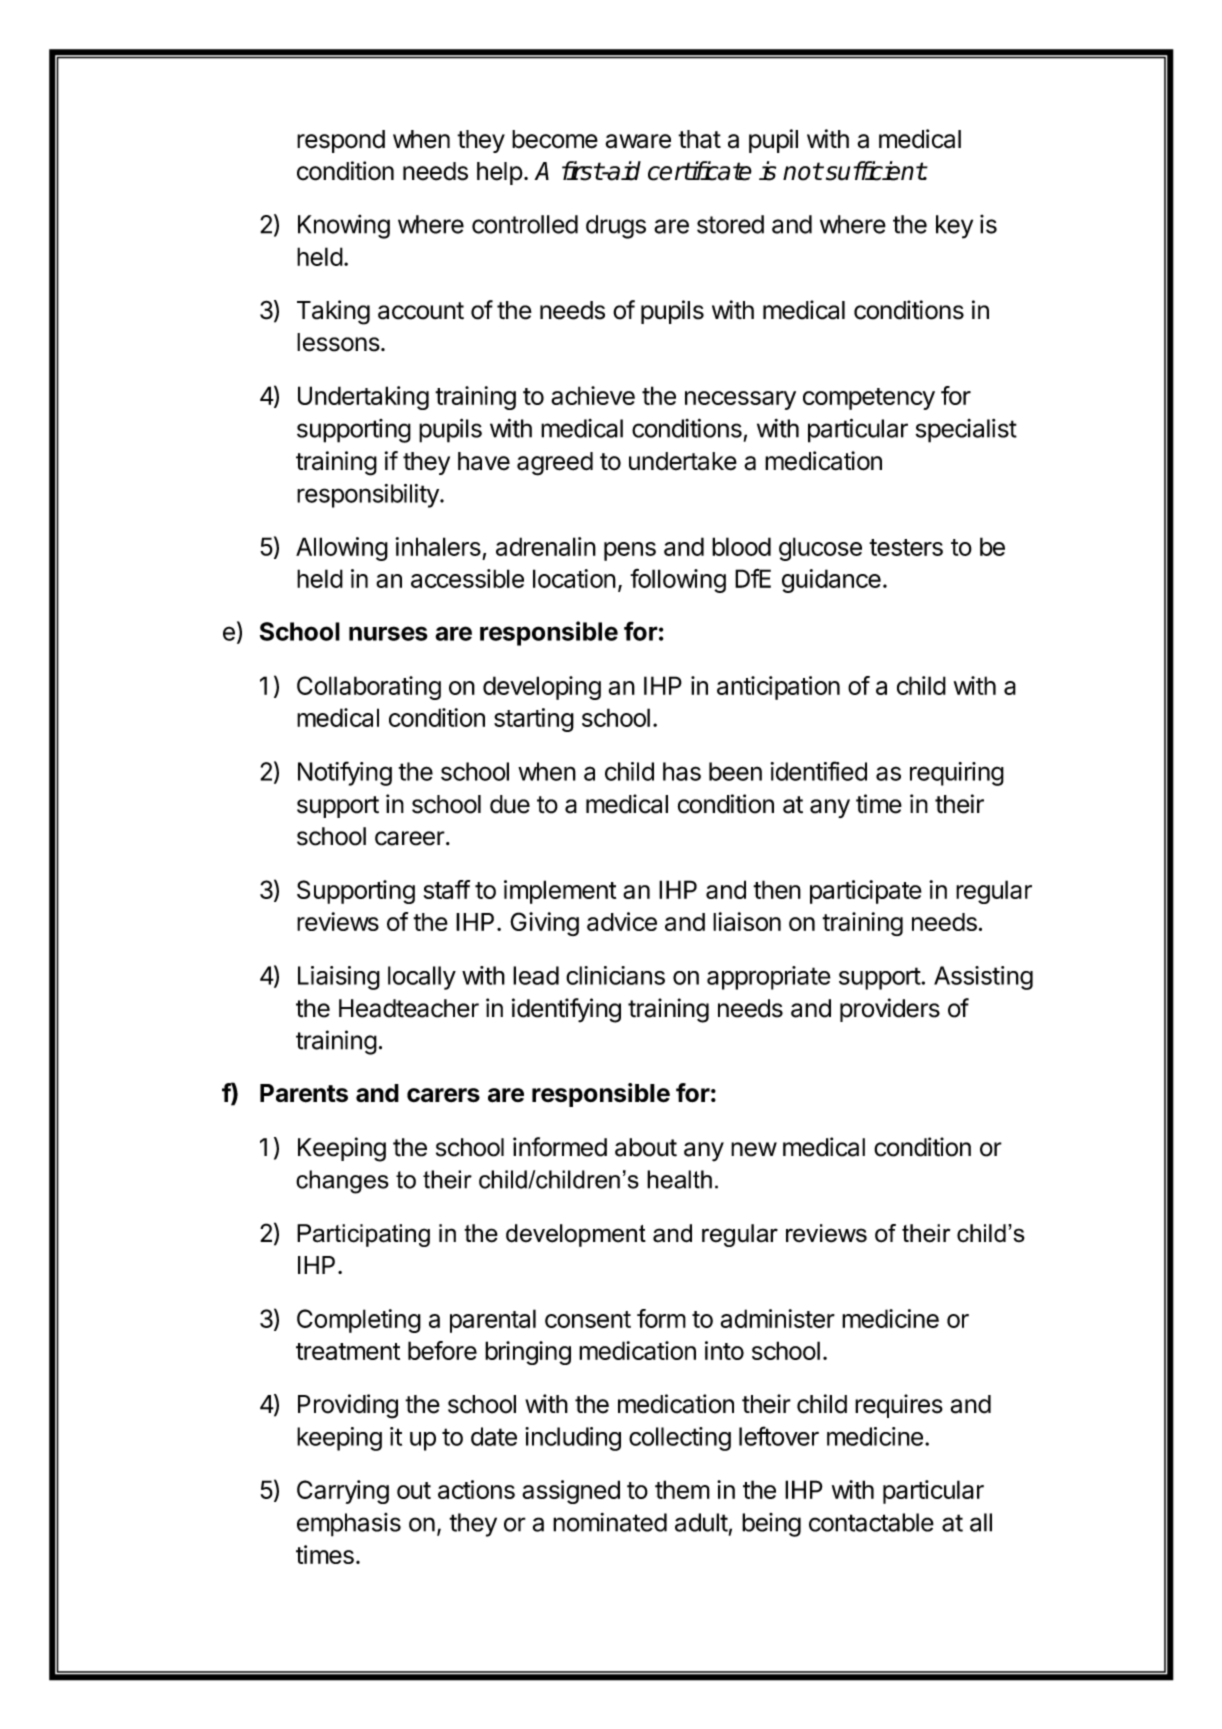  Describe the element at coordinates (866, 892) in the screenshot. I see `participate` at that location.
